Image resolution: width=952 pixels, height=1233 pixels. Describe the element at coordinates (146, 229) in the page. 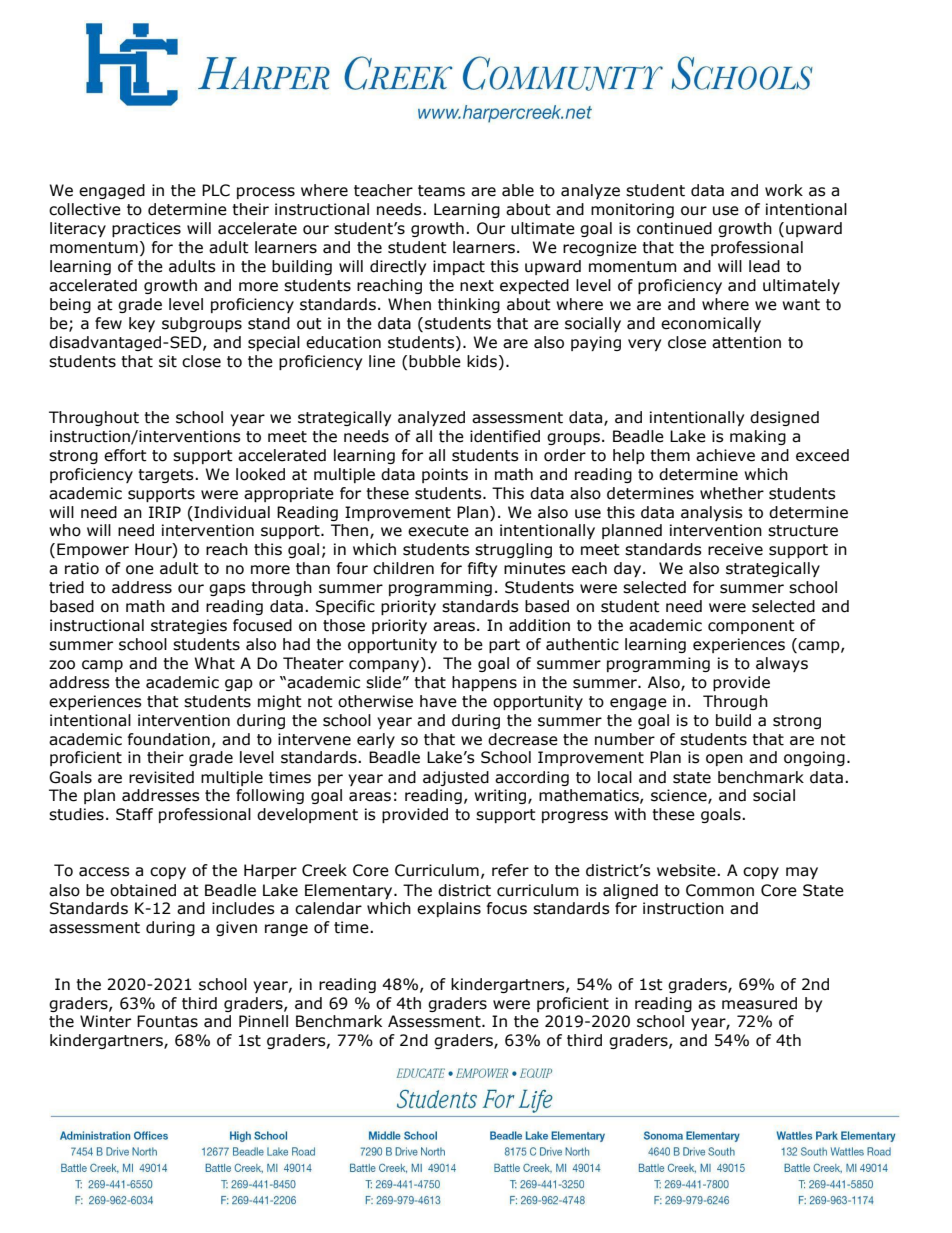

I see `practices` at that location.
